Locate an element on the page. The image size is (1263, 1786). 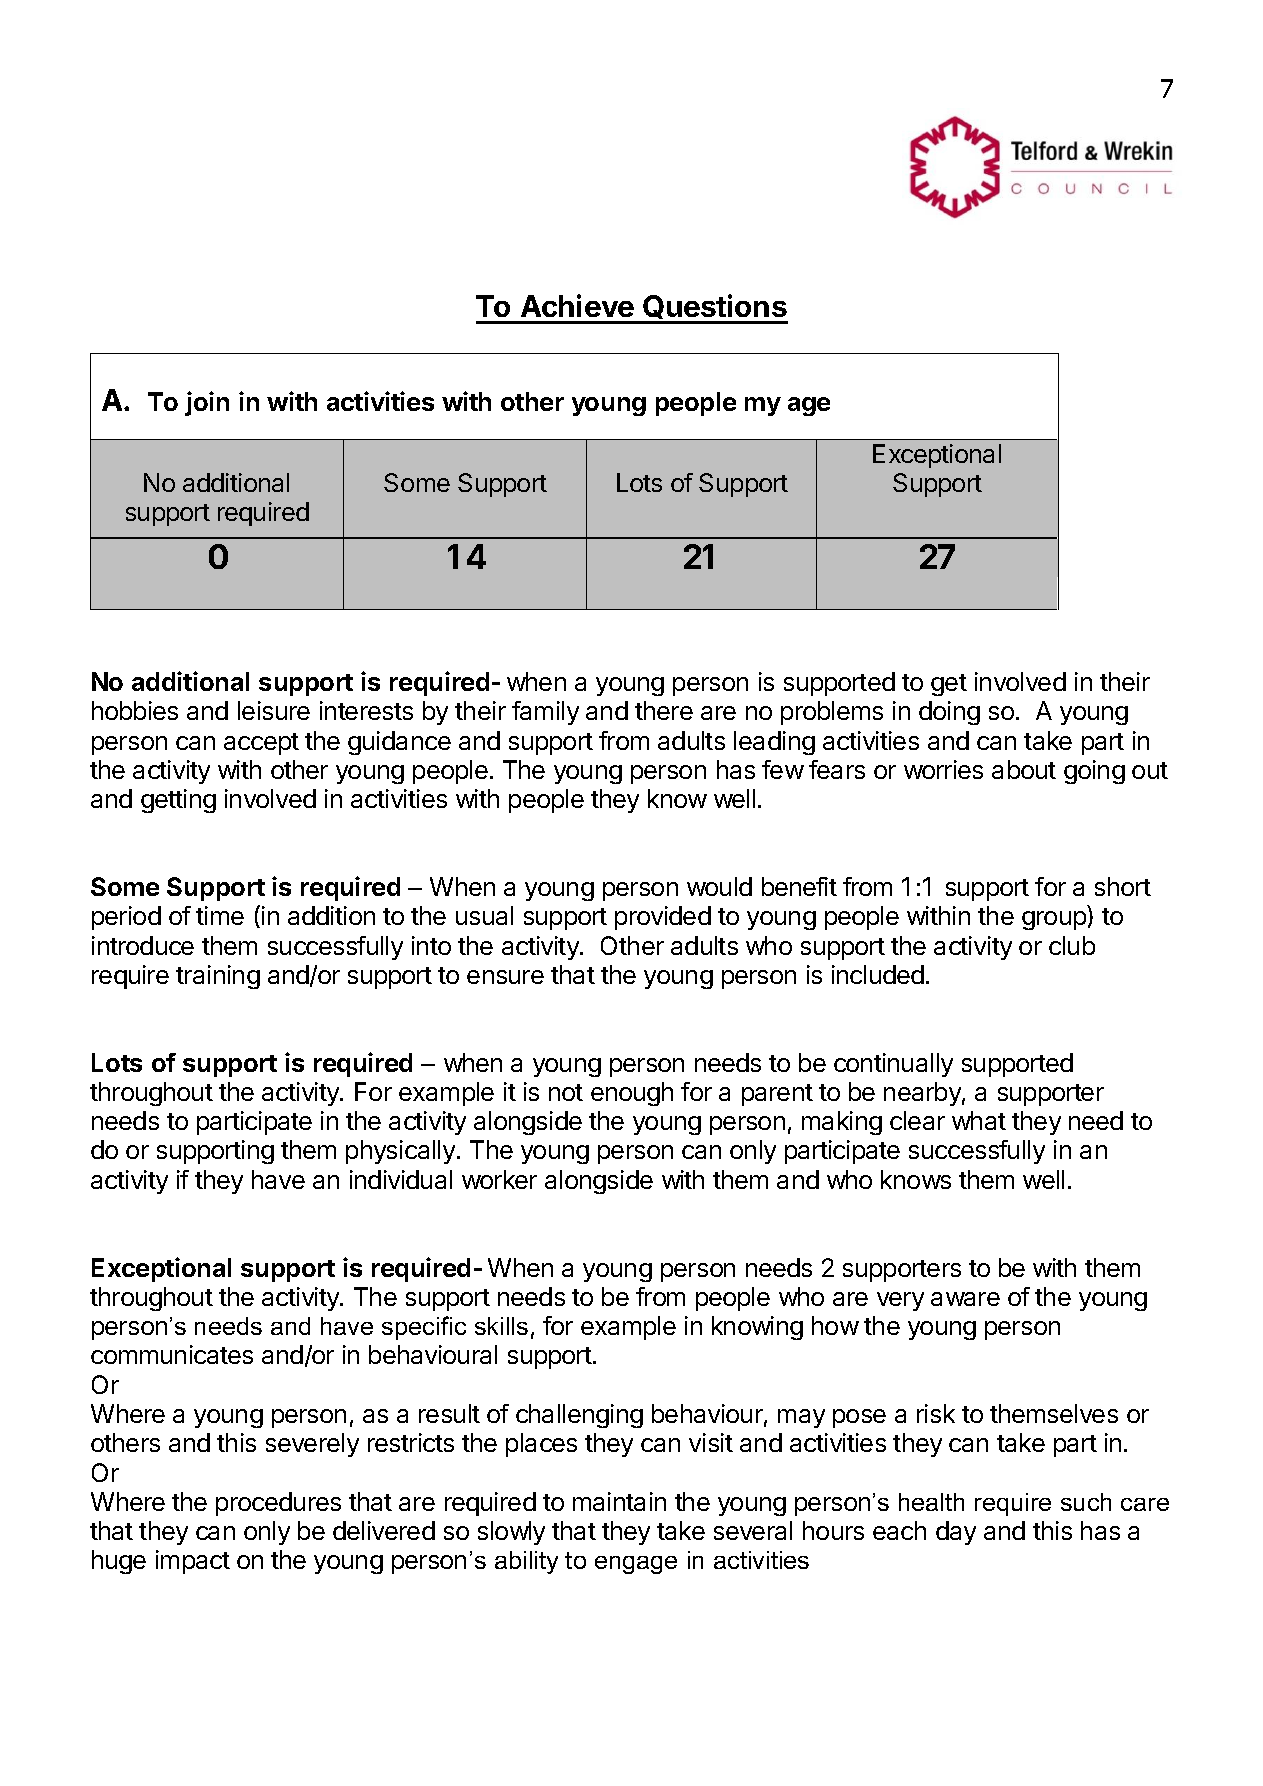
maintain is located at coordinates (619, 1501).
